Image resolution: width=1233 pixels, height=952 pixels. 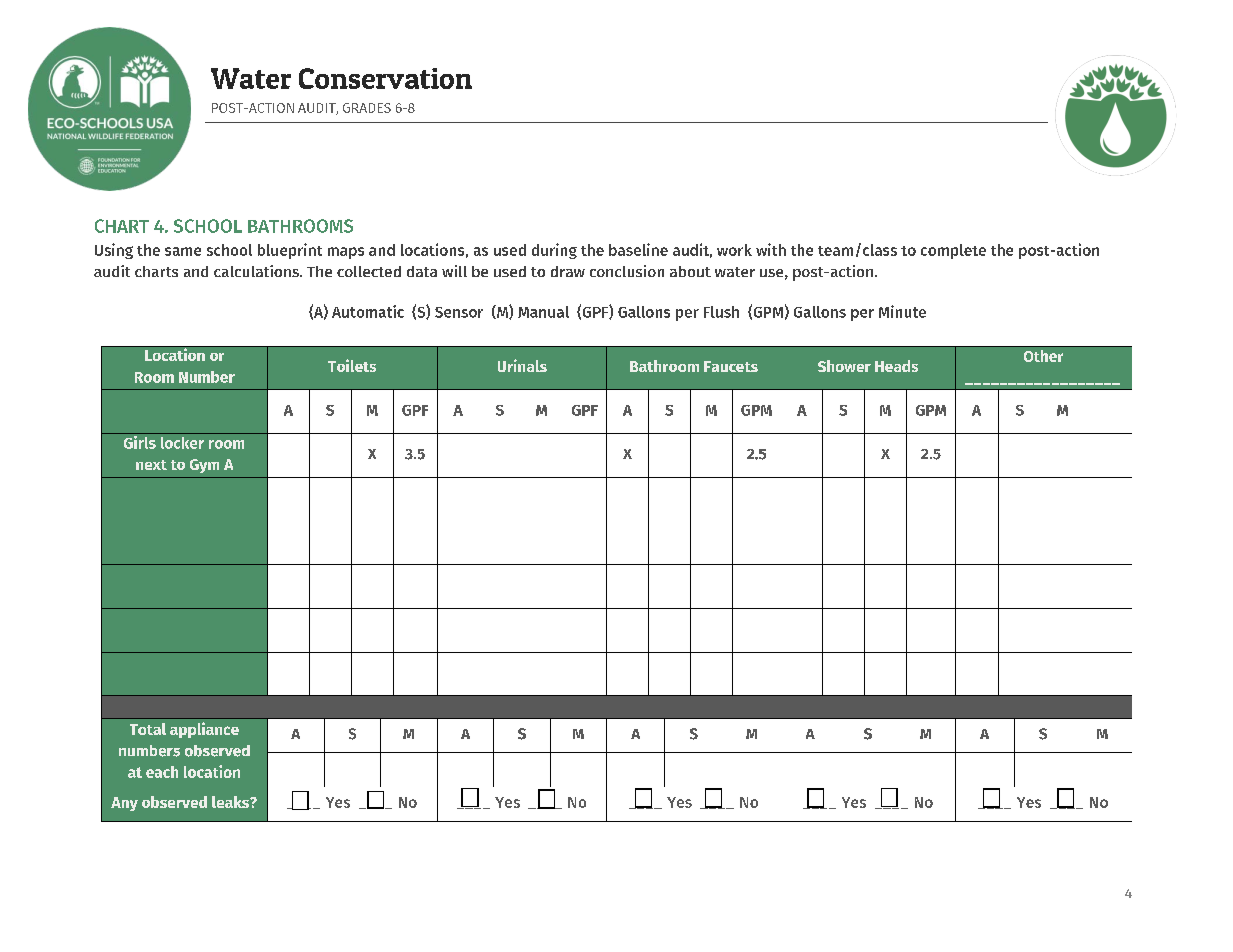 I want to click on leaks, so click(x=231, y=802).
